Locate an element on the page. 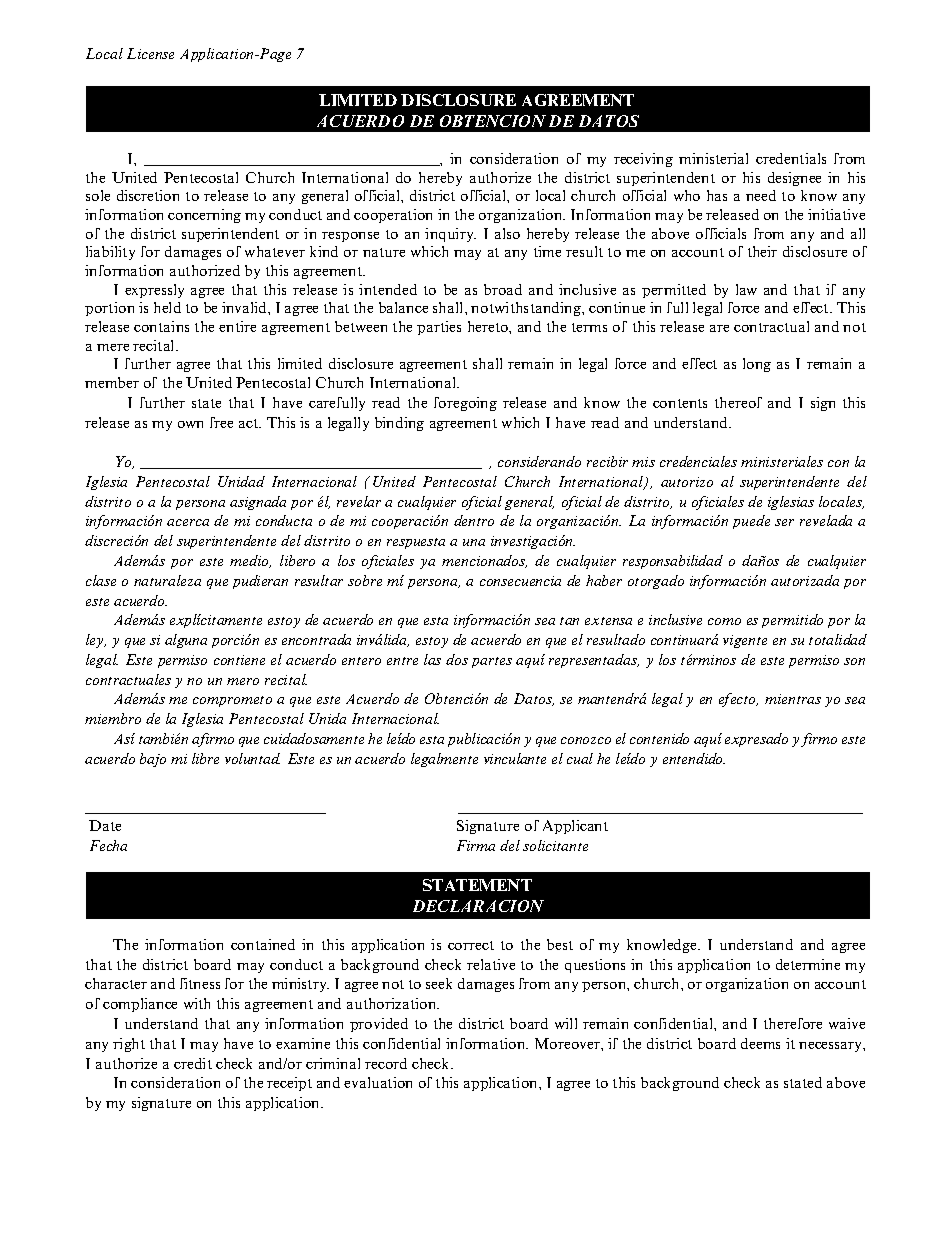 Image resolution: width=952 pixels, height=1233 pixels. receiving is located at coordinates (643, 160).
